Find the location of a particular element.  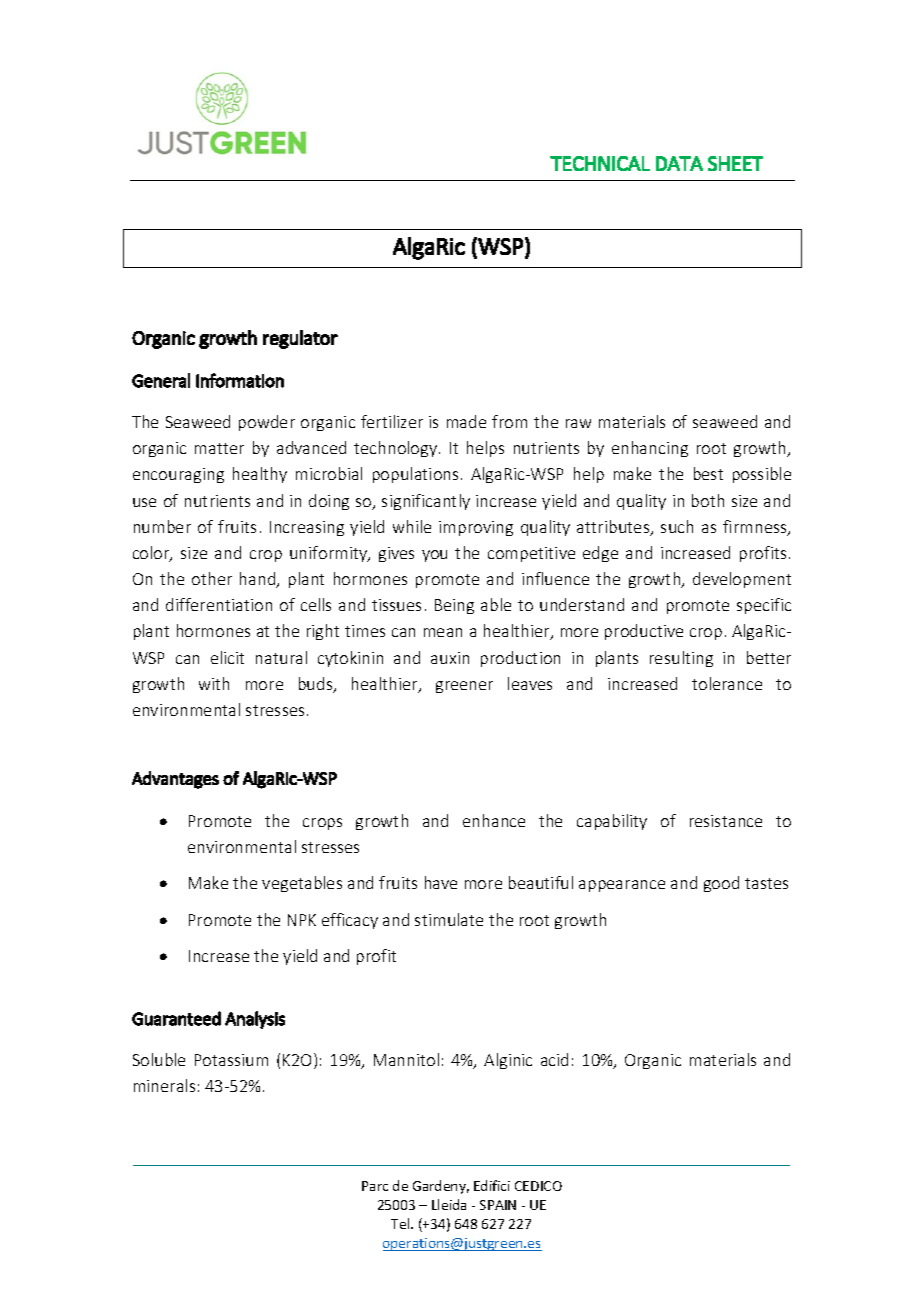

minerals is located at coordinates (164, 1085).
